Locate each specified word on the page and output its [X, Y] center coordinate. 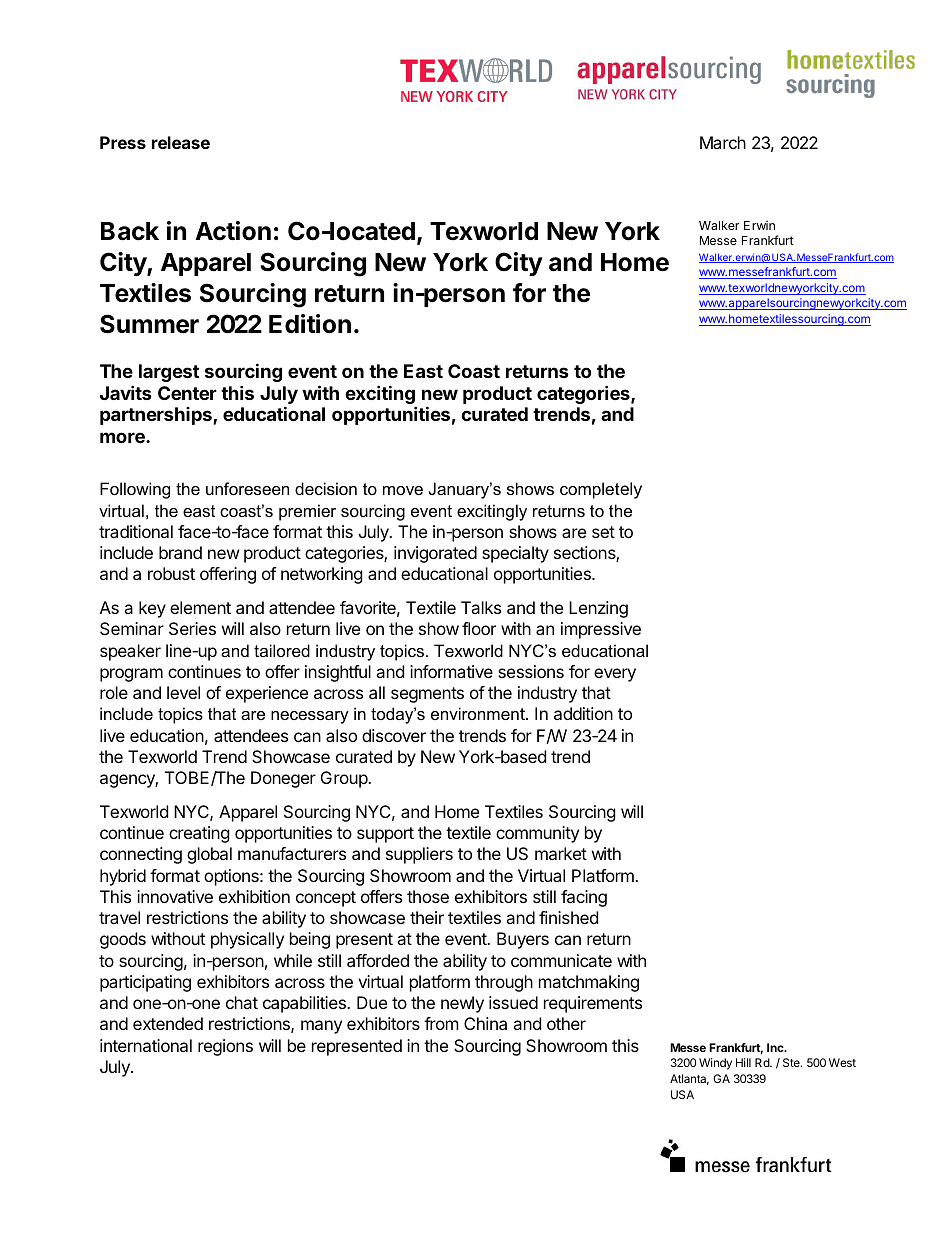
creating [199, 834]
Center [187, 393]
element [200, 607]
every [615, 675]
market [561, 853]
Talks [481, 607]
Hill [743, 1062]
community [537, 834]
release [181, 142]
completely [601, 490]
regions [225, 1047]
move [403, 490]
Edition [310, 324]
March [723, 142]
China [485, 1023]
